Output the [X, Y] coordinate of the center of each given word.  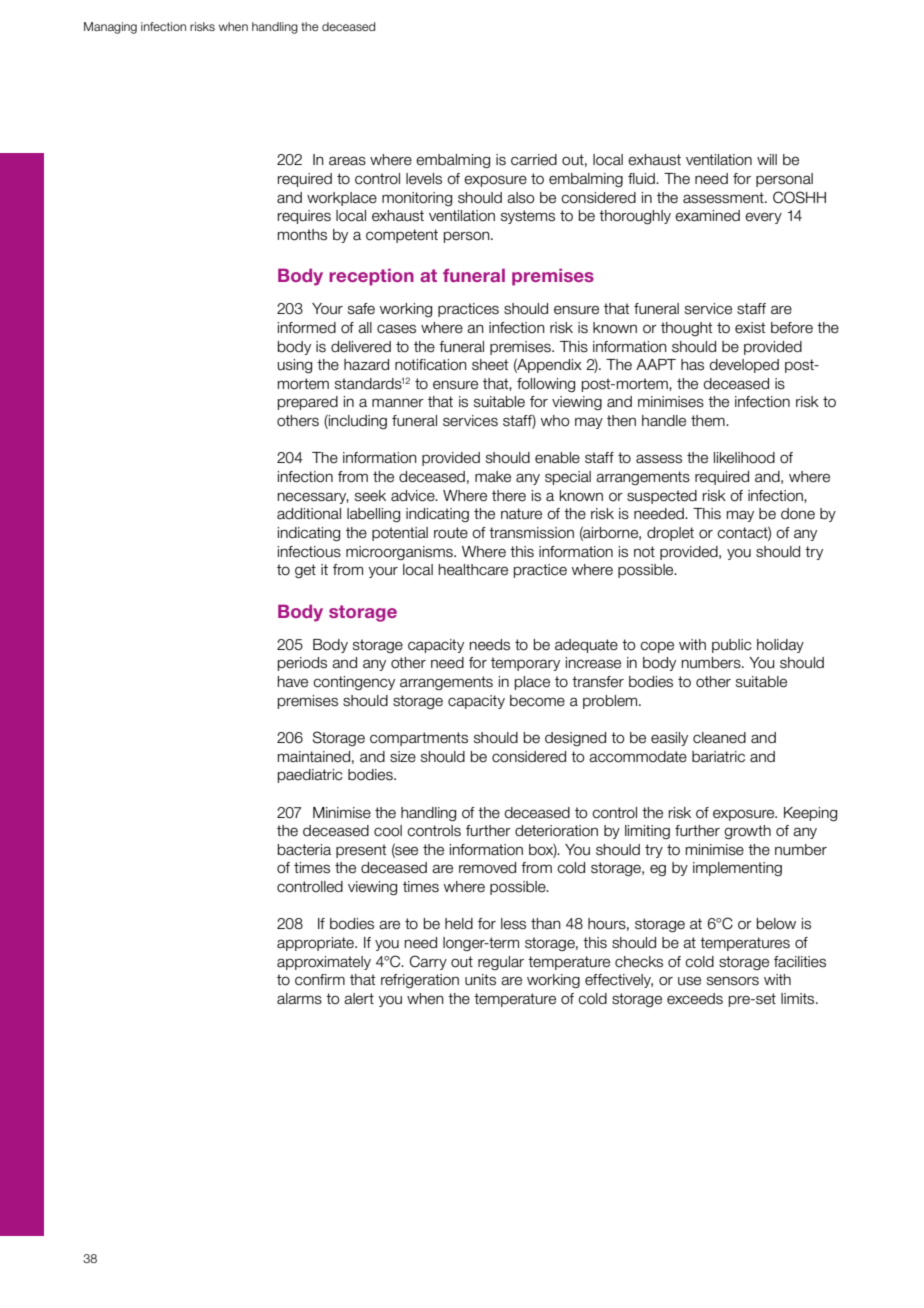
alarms [299, 999]
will [767, 159]
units [480, 980]
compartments [419, 739]
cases [396, 329]
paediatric [310, 776]
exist [750, 328]
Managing [110, 28]
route [451, 533]
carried [534, 160]
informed [307, 328]
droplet [670, 534]
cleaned [719, 738]
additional [309, 514]
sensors [733, 981]
